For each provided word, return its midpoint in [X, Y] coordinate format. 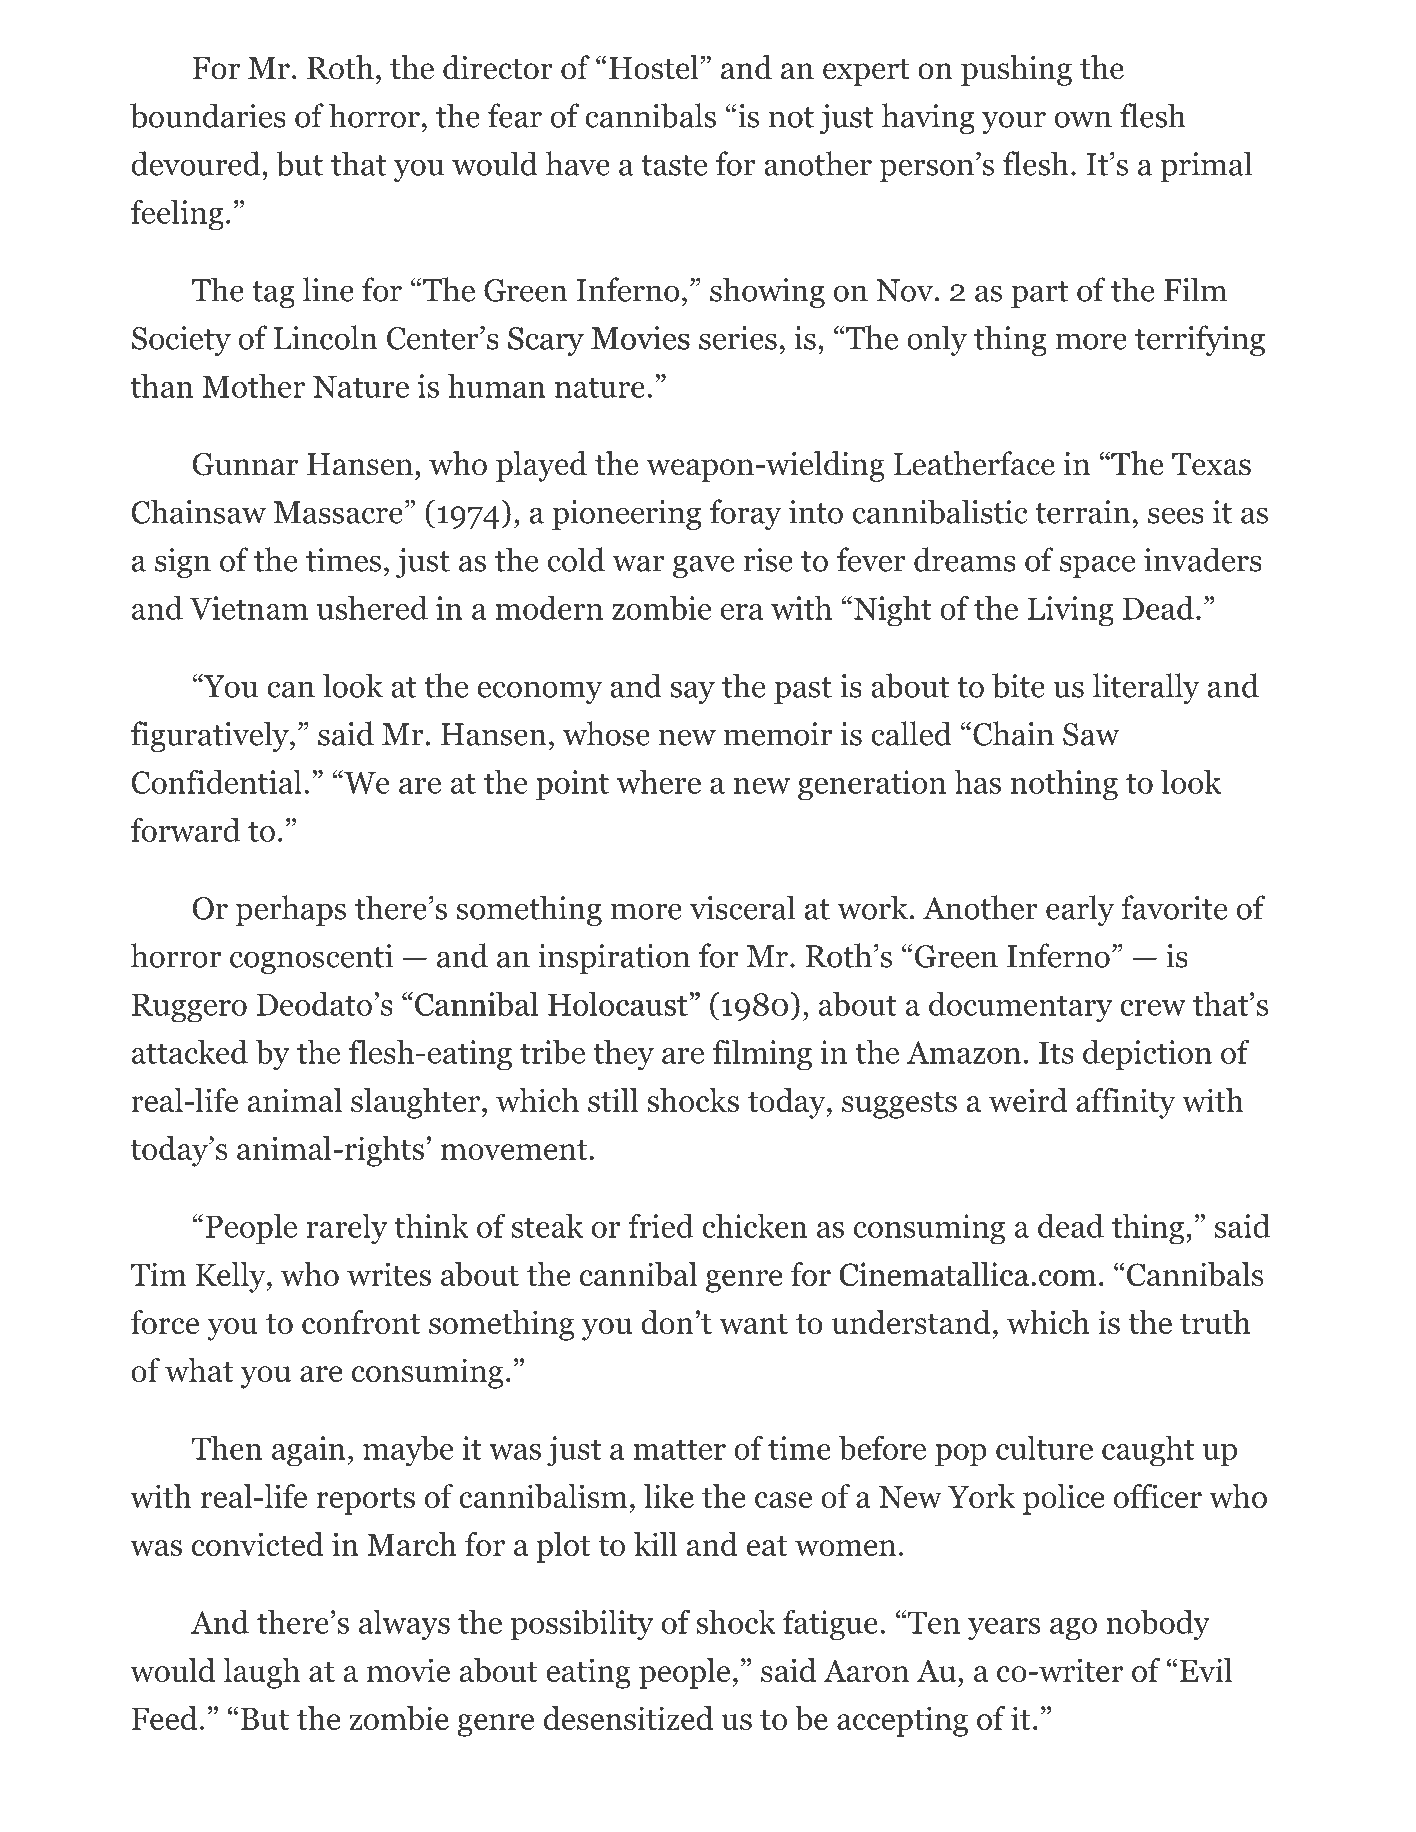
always [404, 1625]
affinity [1126, 1103]
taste [674, 165]
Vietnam [249, 608]
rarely [347, 1229]
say [692, 692]
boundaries [208, 115]
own [1083, 119]
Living [1071, 611]
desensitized [628, 1718]
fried [661, 1225]
